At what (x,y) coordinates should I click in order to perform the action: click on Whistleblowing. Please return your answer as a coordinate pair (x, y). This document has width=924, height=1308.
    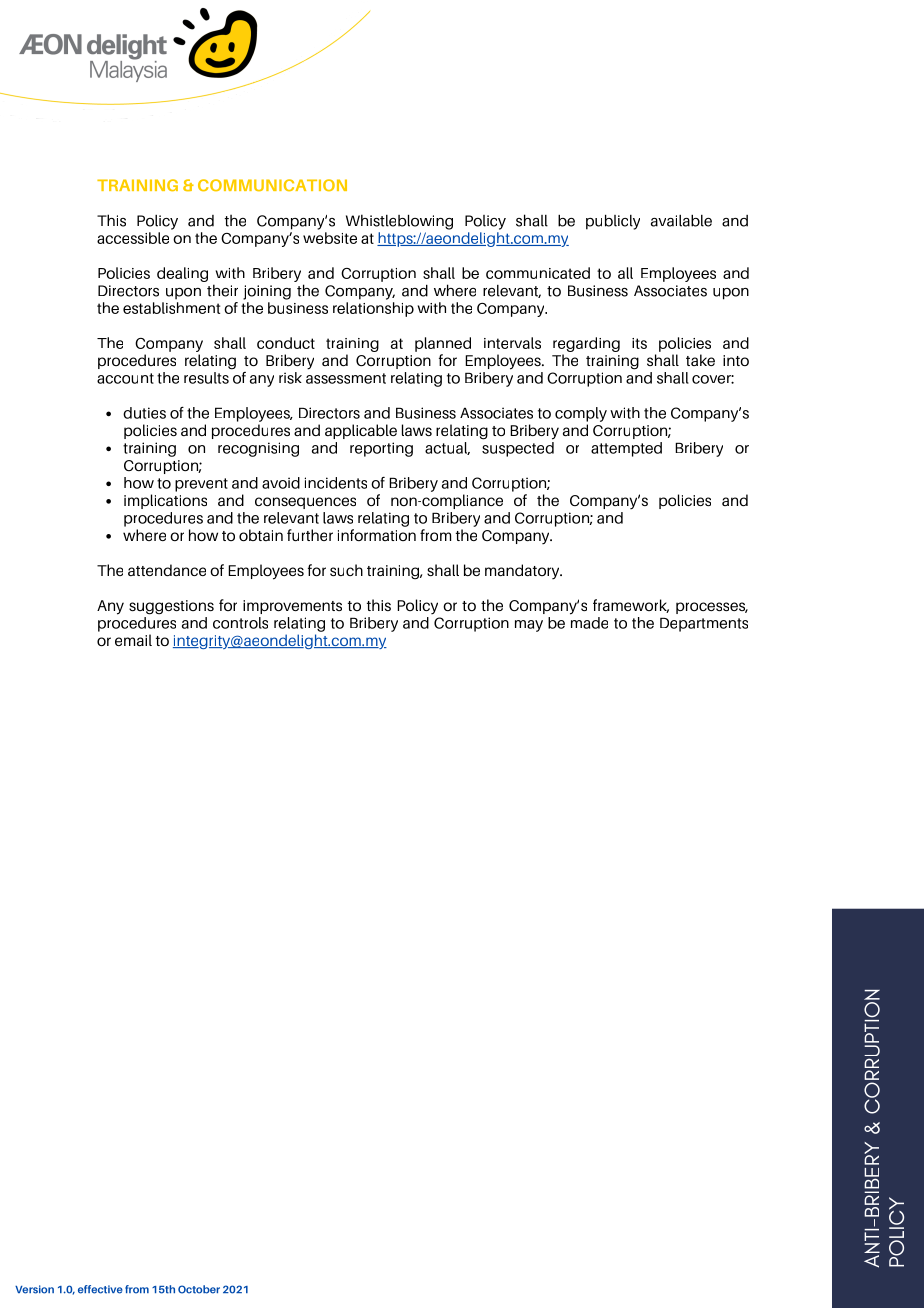
    Looking at the image, I should click on (399, 222).
